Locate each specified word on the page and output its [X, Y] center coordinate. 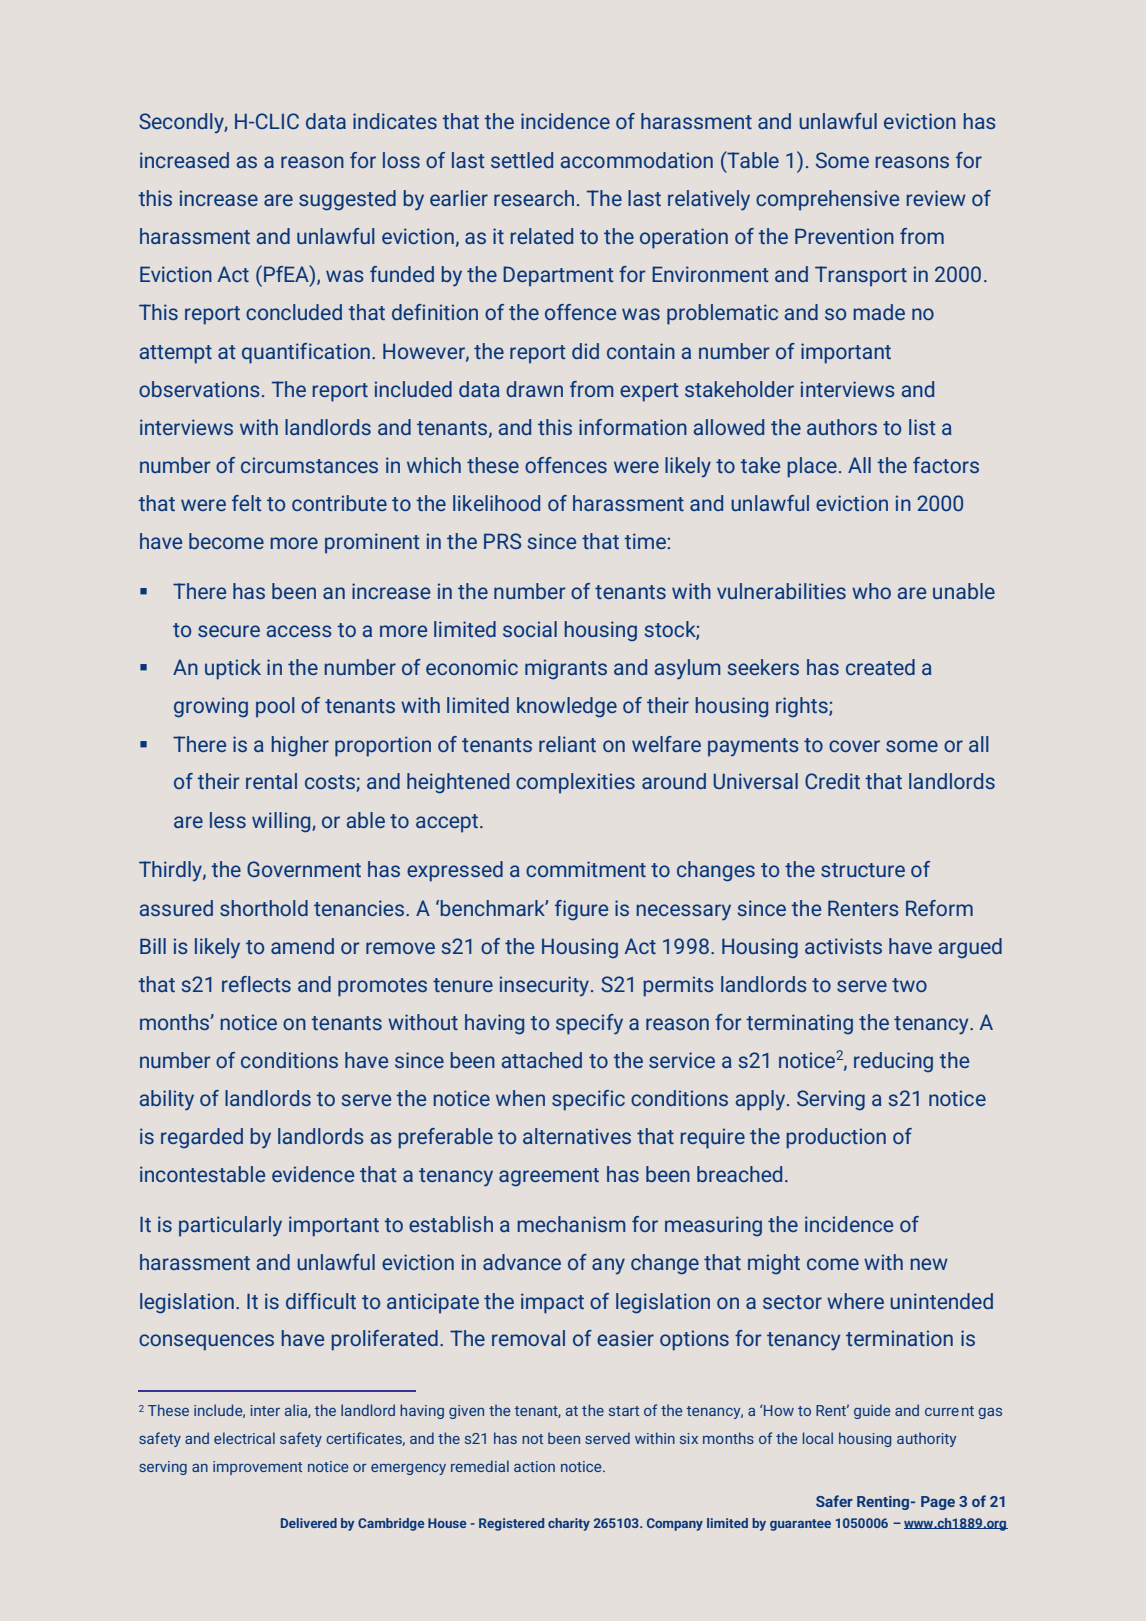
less [228, 820]
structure [863, 870]
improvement [257, 1468]
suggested [347, 200]
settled [522, 160]
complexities [575, 783]
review [936, 198]
